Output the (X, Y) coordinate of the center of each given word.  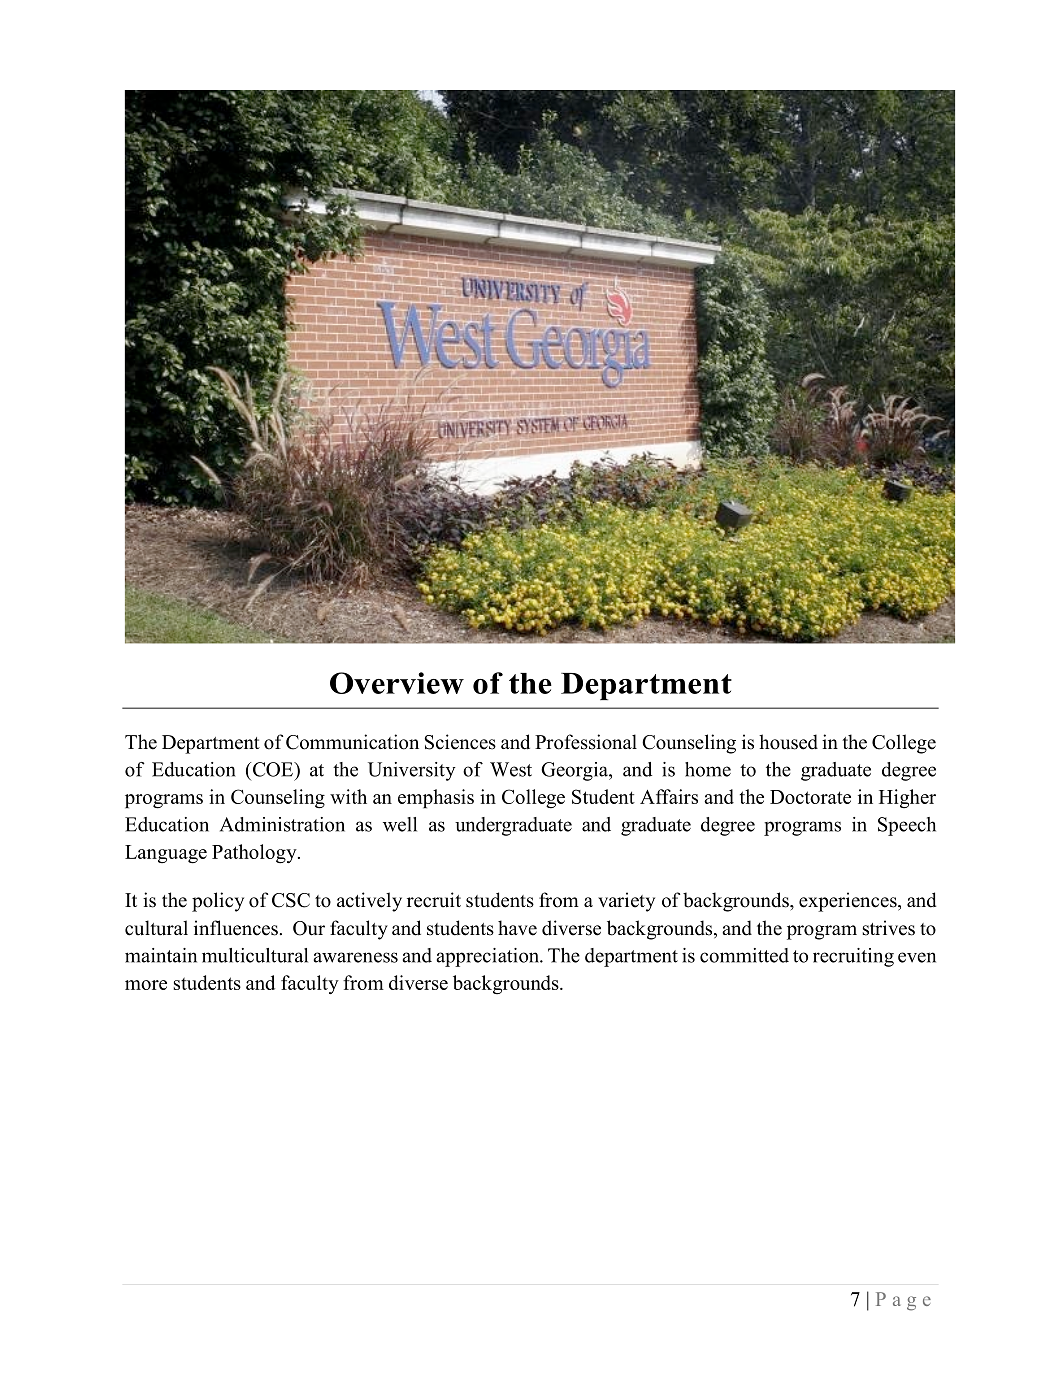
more (146, 985)
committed (744, 955)
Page (903, 1301)
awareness (355, 957)
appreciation (489, 957)
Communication (352, 742)
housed (788, 742)
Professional (586, 742)
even (917, 957)
